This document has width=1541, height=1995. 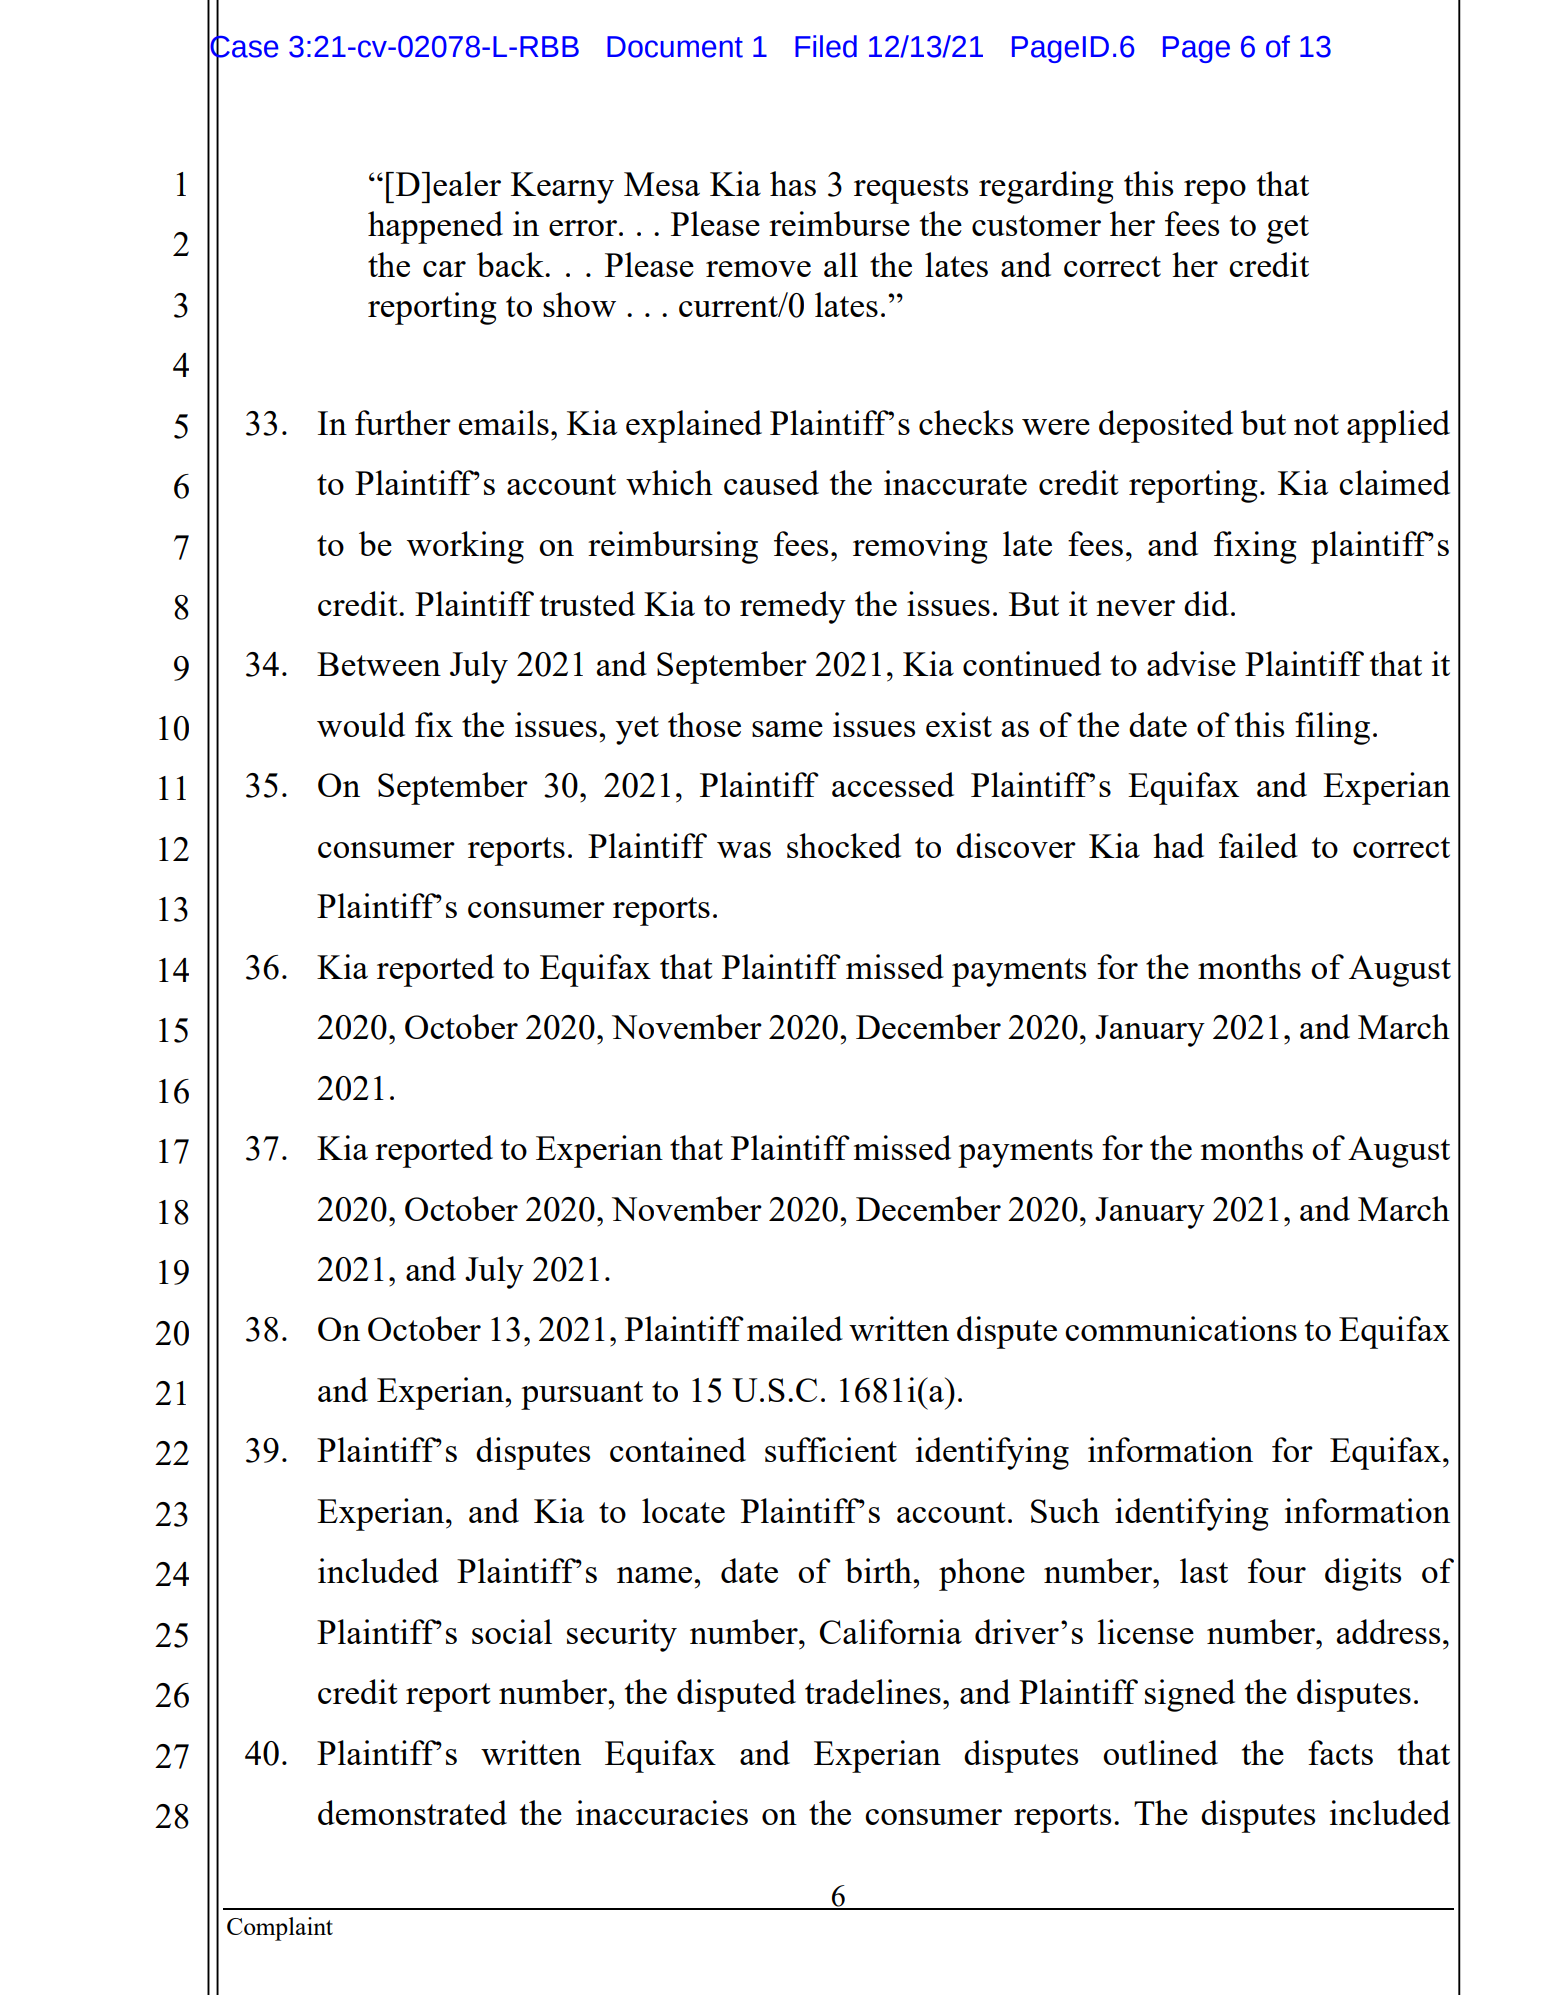 I want to click on working, so click(x=465, y=547).
